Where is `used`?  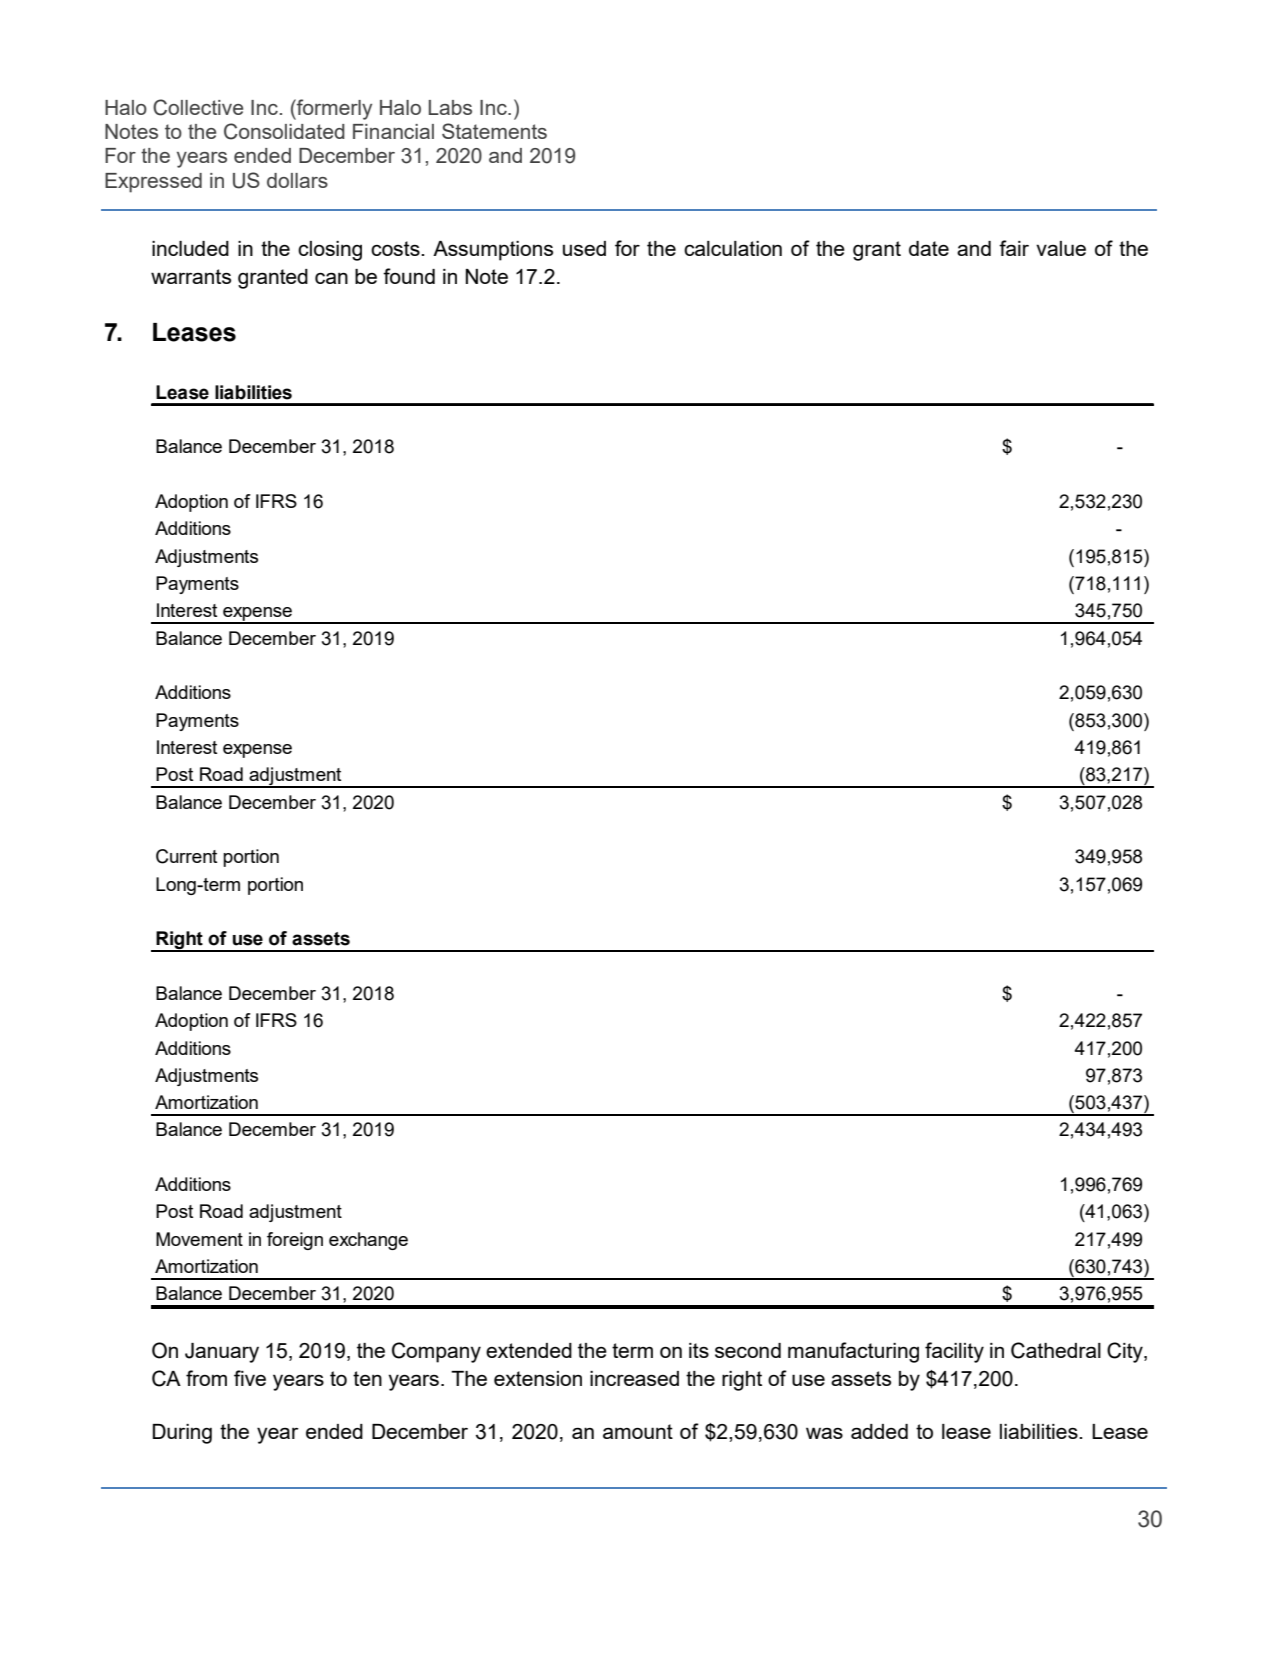
used is located at coordinates (584, 248).
